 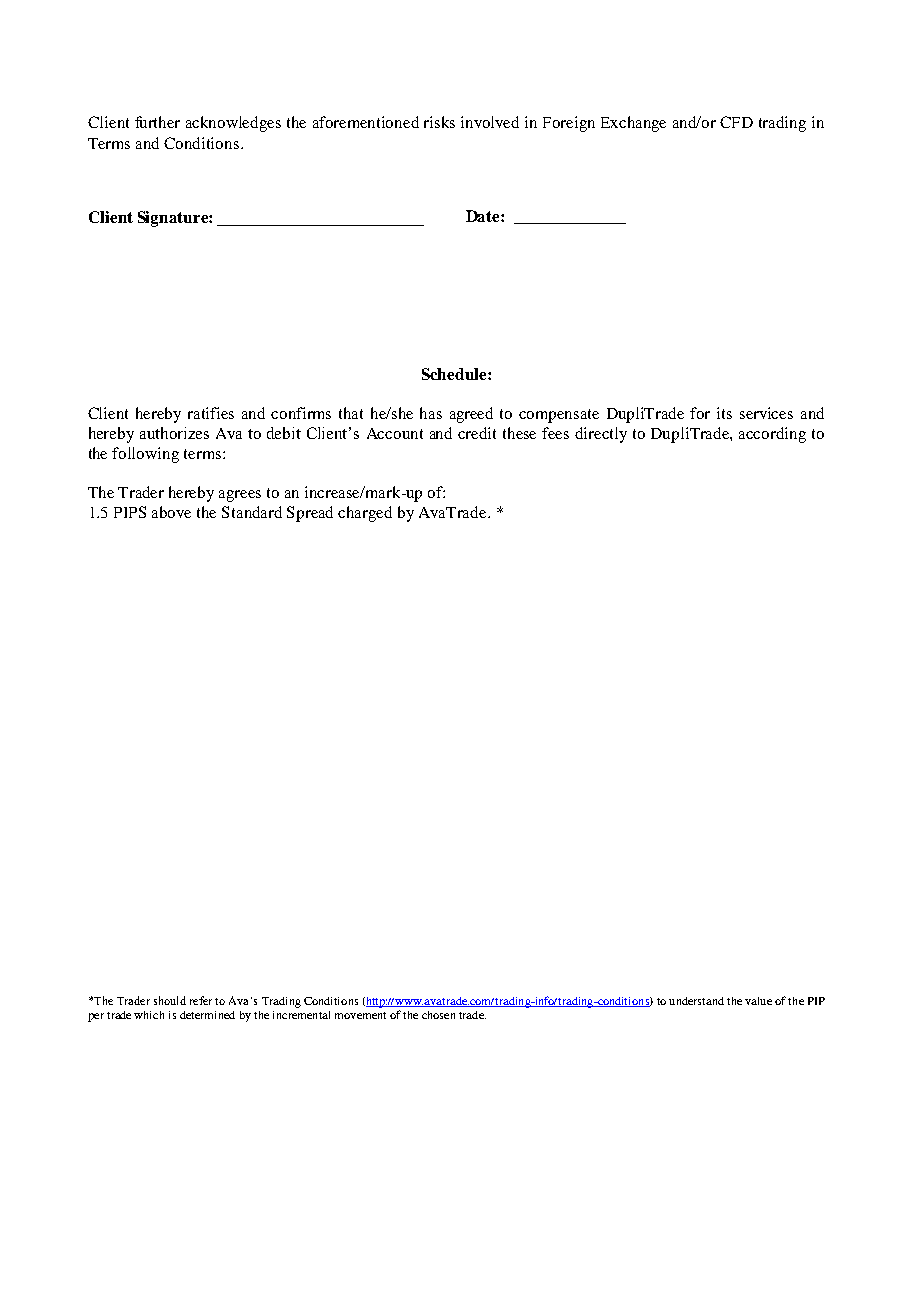 I want to click on risks, so click(x=439, y=122).
